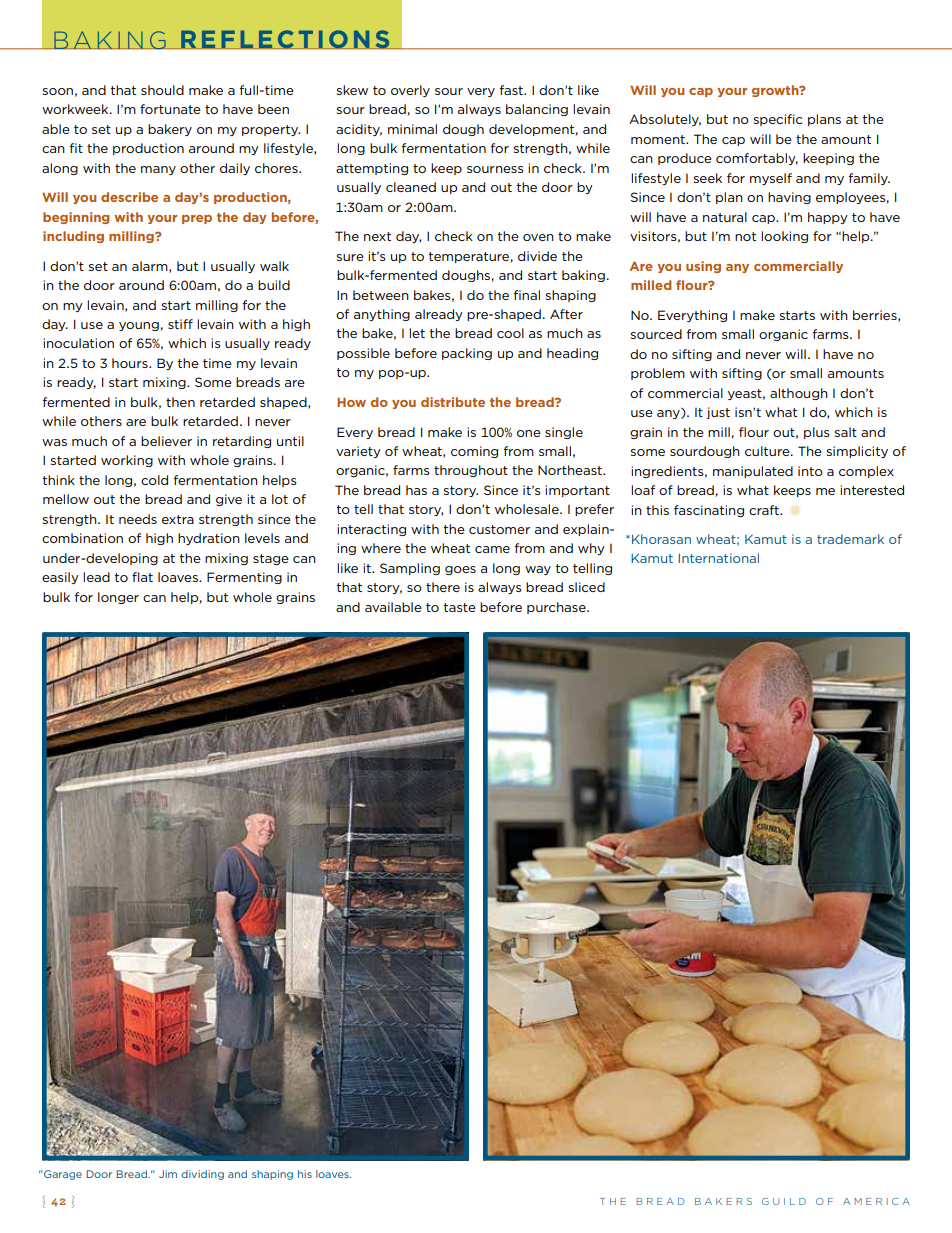 This screenshot has width=952, height=1233. What do you see at coordinates (557, 608) in the screenshot?
I see `purchase` at bounding box center [557, 608].
